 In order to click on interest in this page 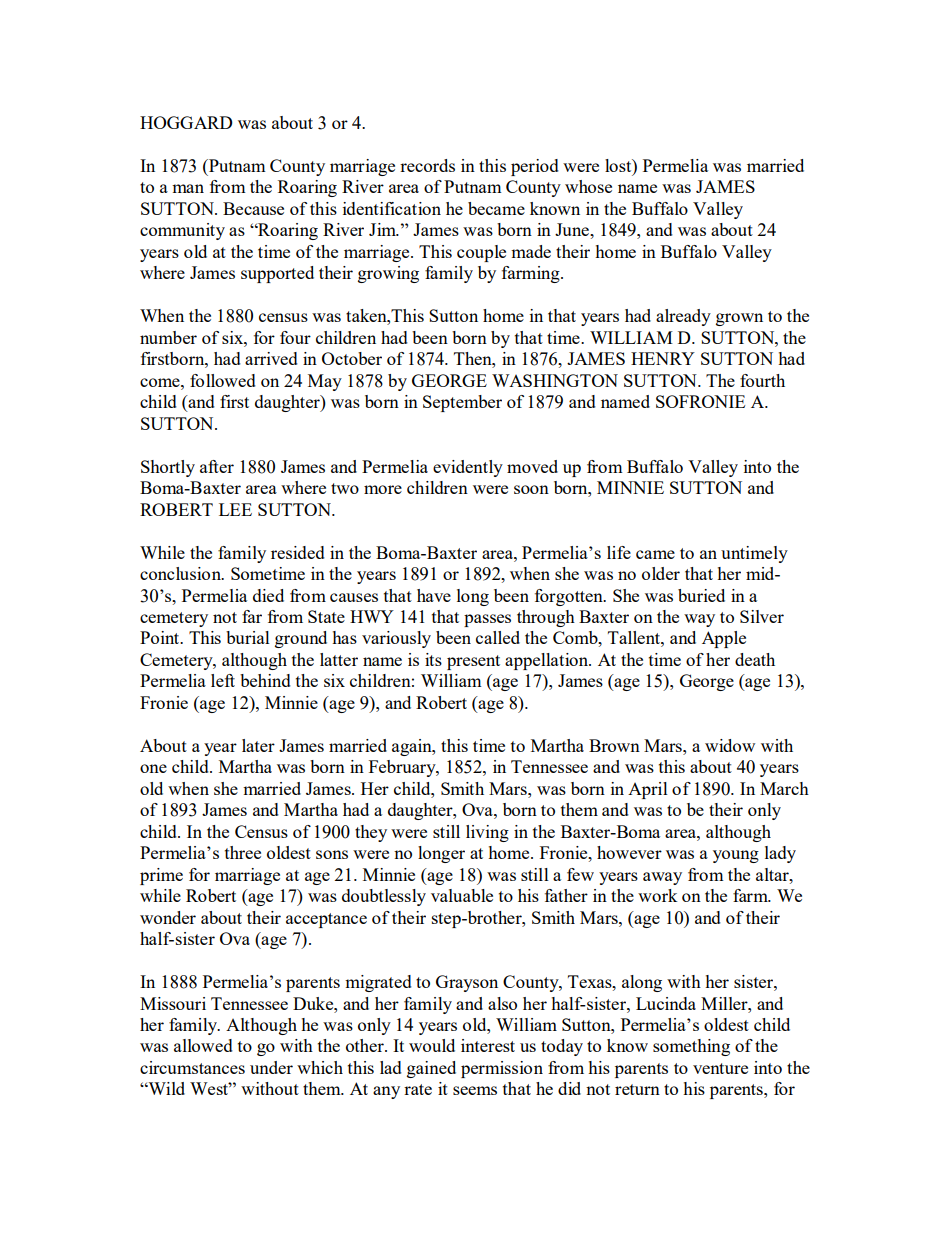, I will do `click(488, 1045)`.
